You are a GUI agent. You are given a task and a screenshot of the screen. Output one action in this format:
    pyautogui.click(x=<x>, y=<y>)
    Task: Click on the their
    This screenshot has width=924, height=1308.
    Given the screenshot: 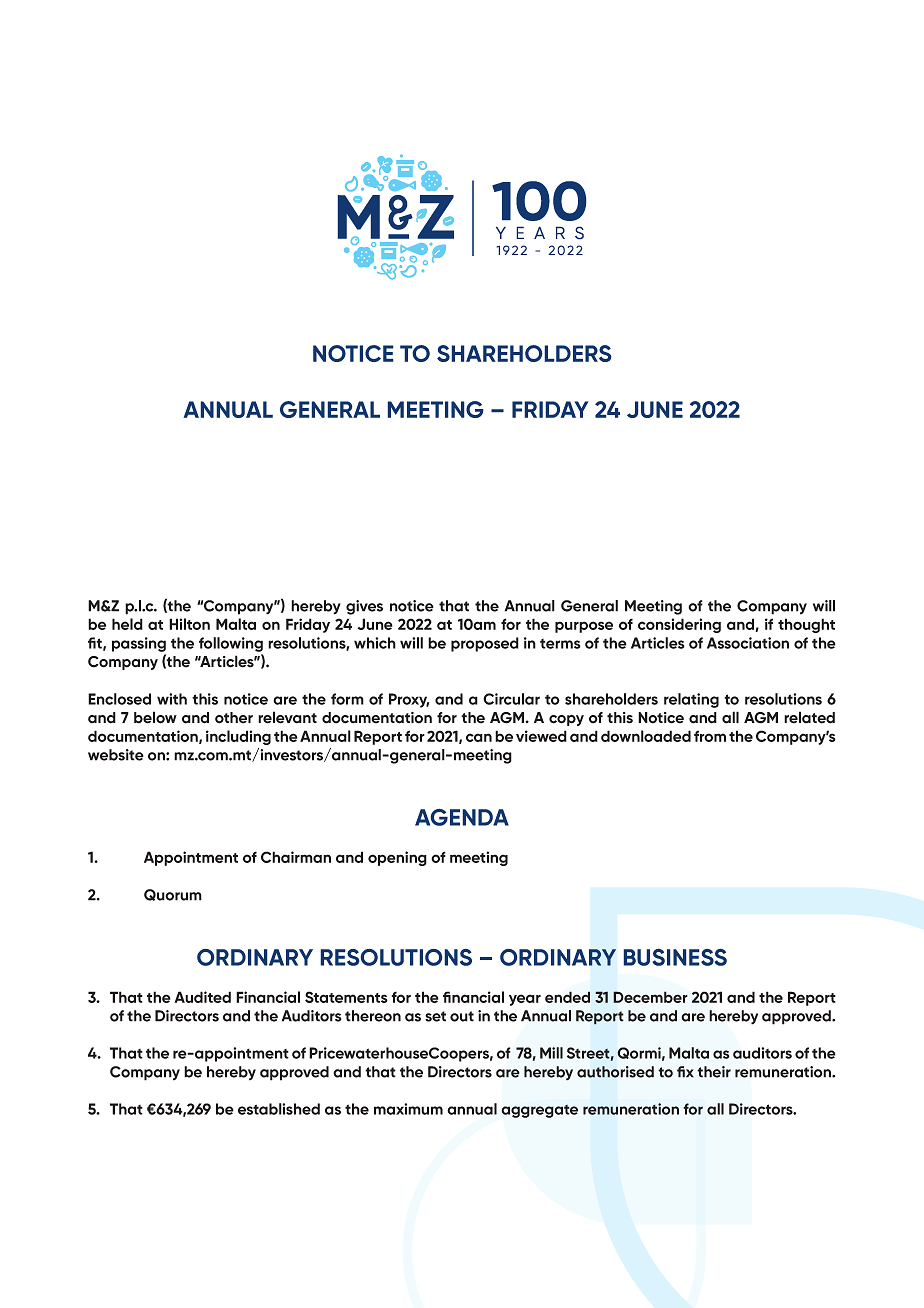 What is the action you would take?
    pyautogui.click(x=714, y=1072)
